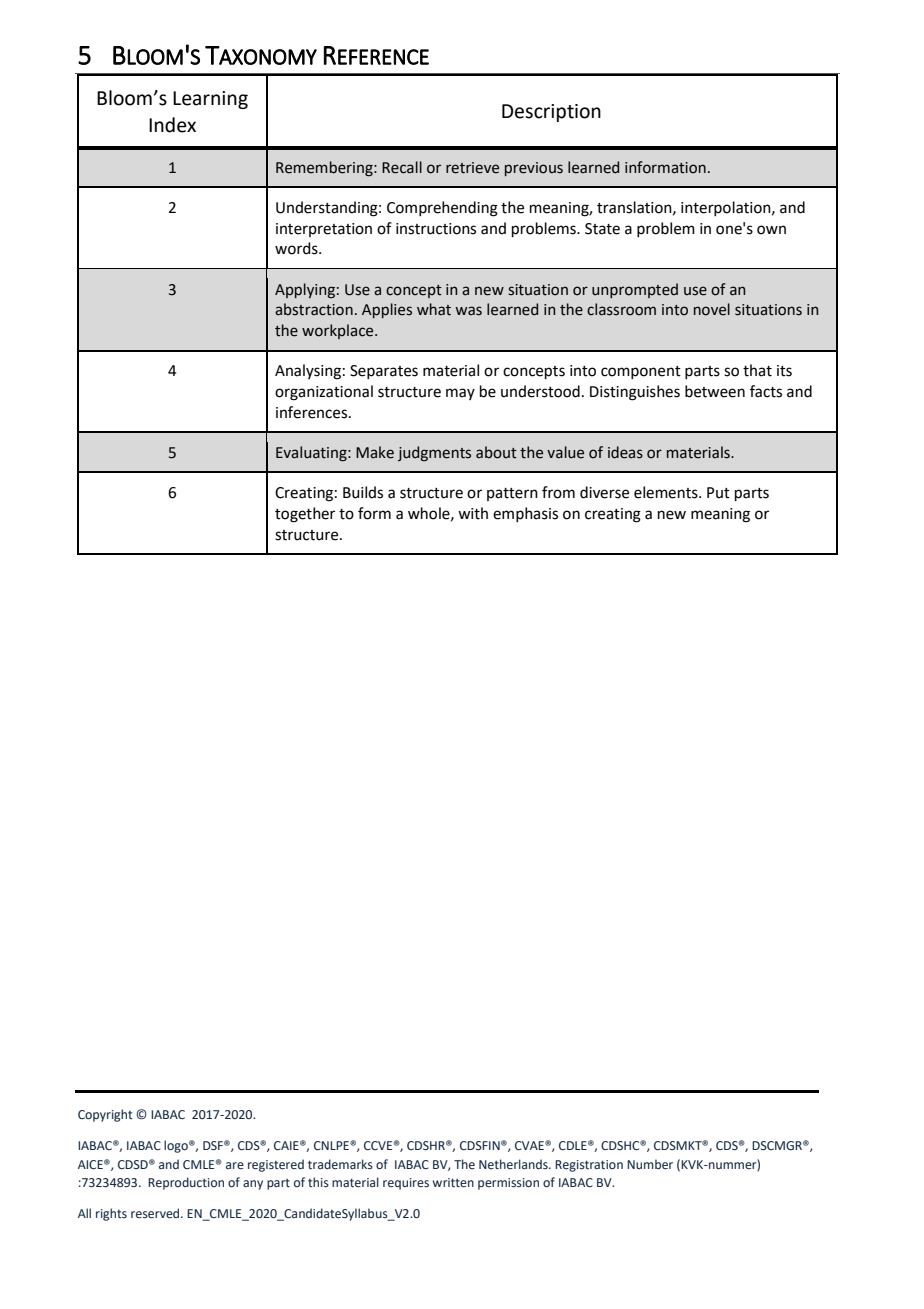 The image size is (924, 1309). What do you see at coordinates (472, 168) in the document?
I see `retrieve` at bounding box center [472, 168].
